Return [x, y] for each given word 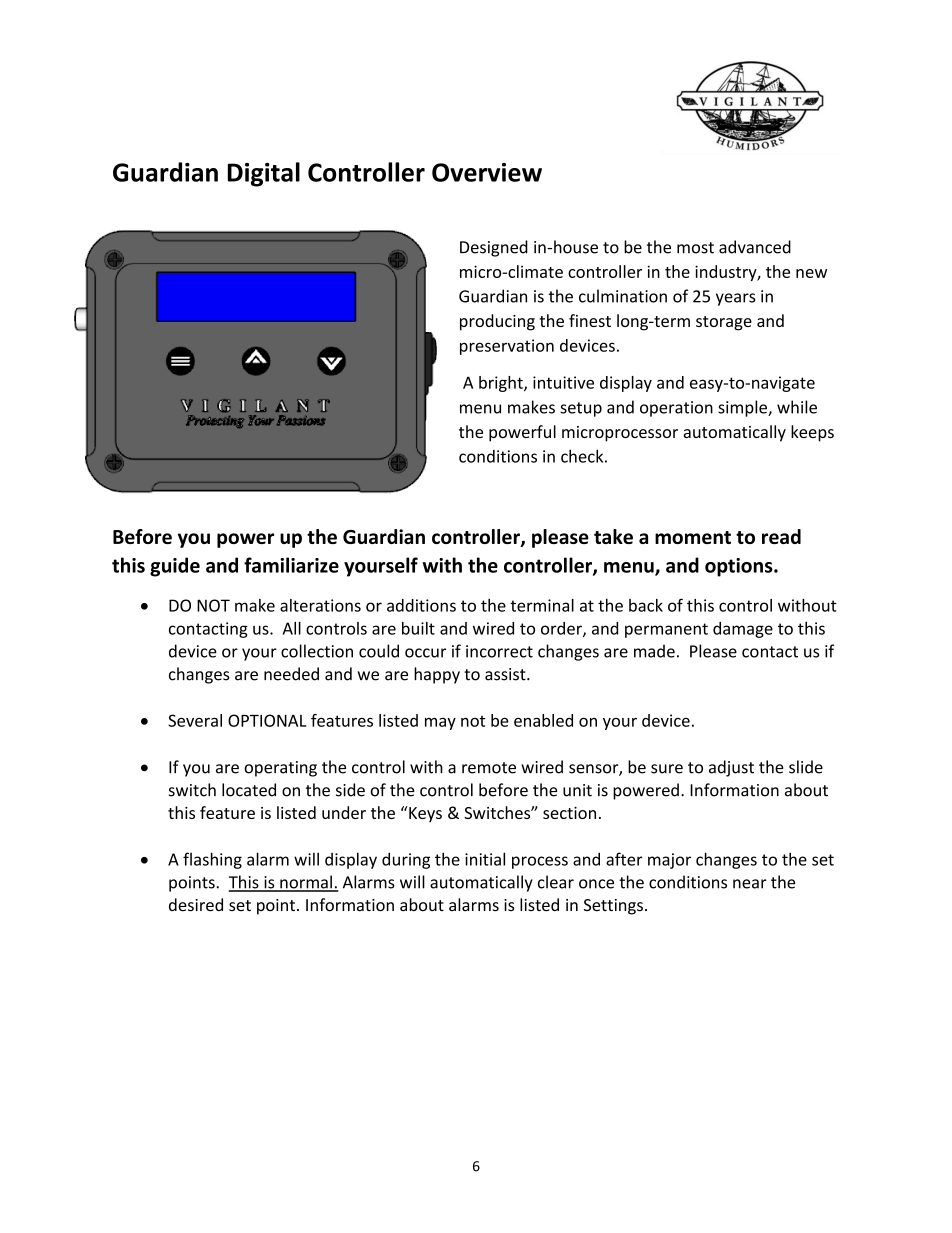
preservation [507, 347]
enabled [543, 720]
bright [502, 384]
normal [306, 883]
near [750, 884]
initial [485, 859]
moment [693, 537]
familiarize [291, 565]
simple [743, 408]
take [613, 536]
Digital [264, 174]
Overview [487, 172]
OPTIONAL [267, 720]
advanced [755, 247]
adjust [731, 768]
